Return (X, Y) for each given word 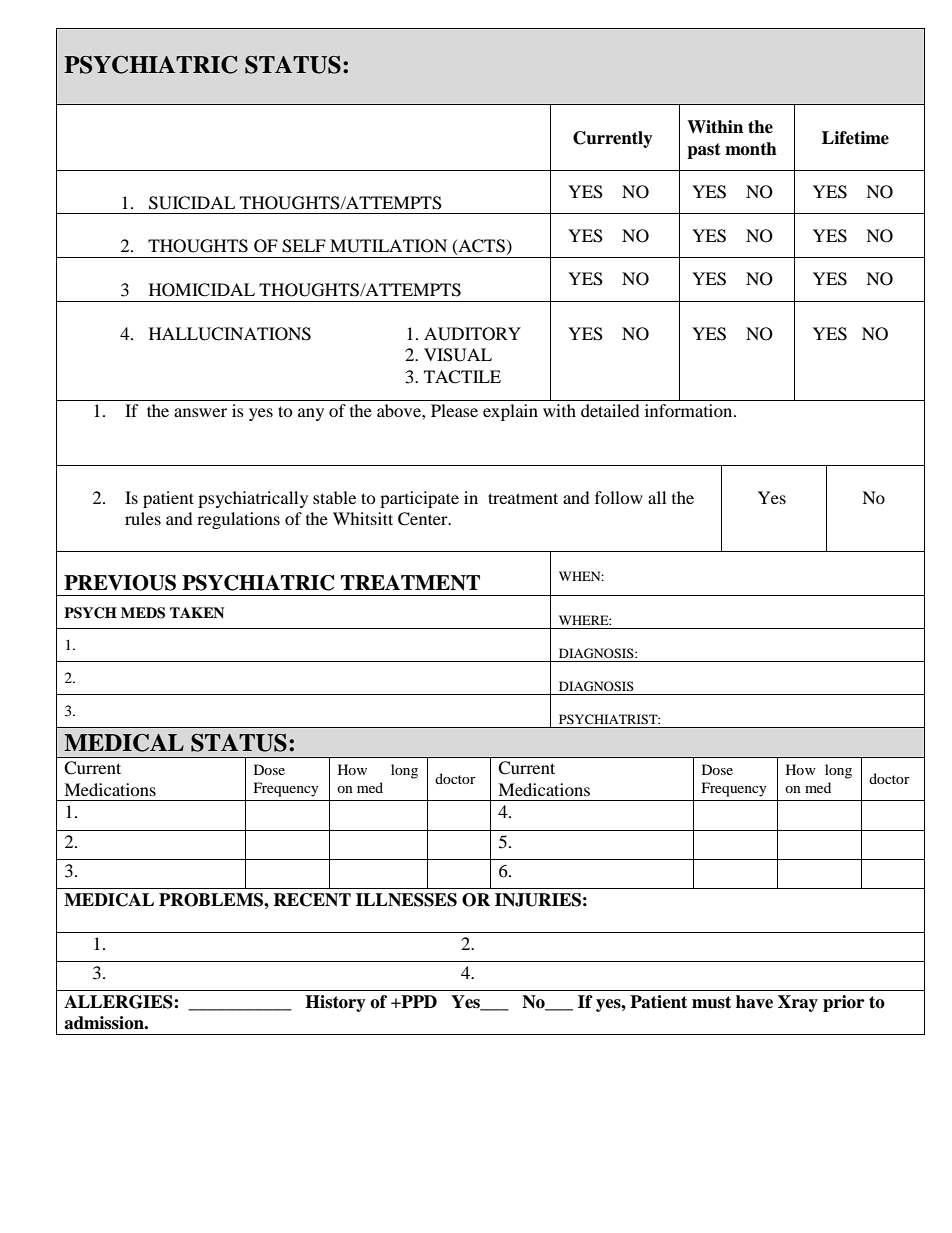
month (751, 149)
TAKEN (197, 612)
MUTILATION (388, 246)
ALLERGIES (119, 1002)
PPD (418, 1001)
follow (619, 497)
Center (424, 519)
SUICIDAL (192, 203)
